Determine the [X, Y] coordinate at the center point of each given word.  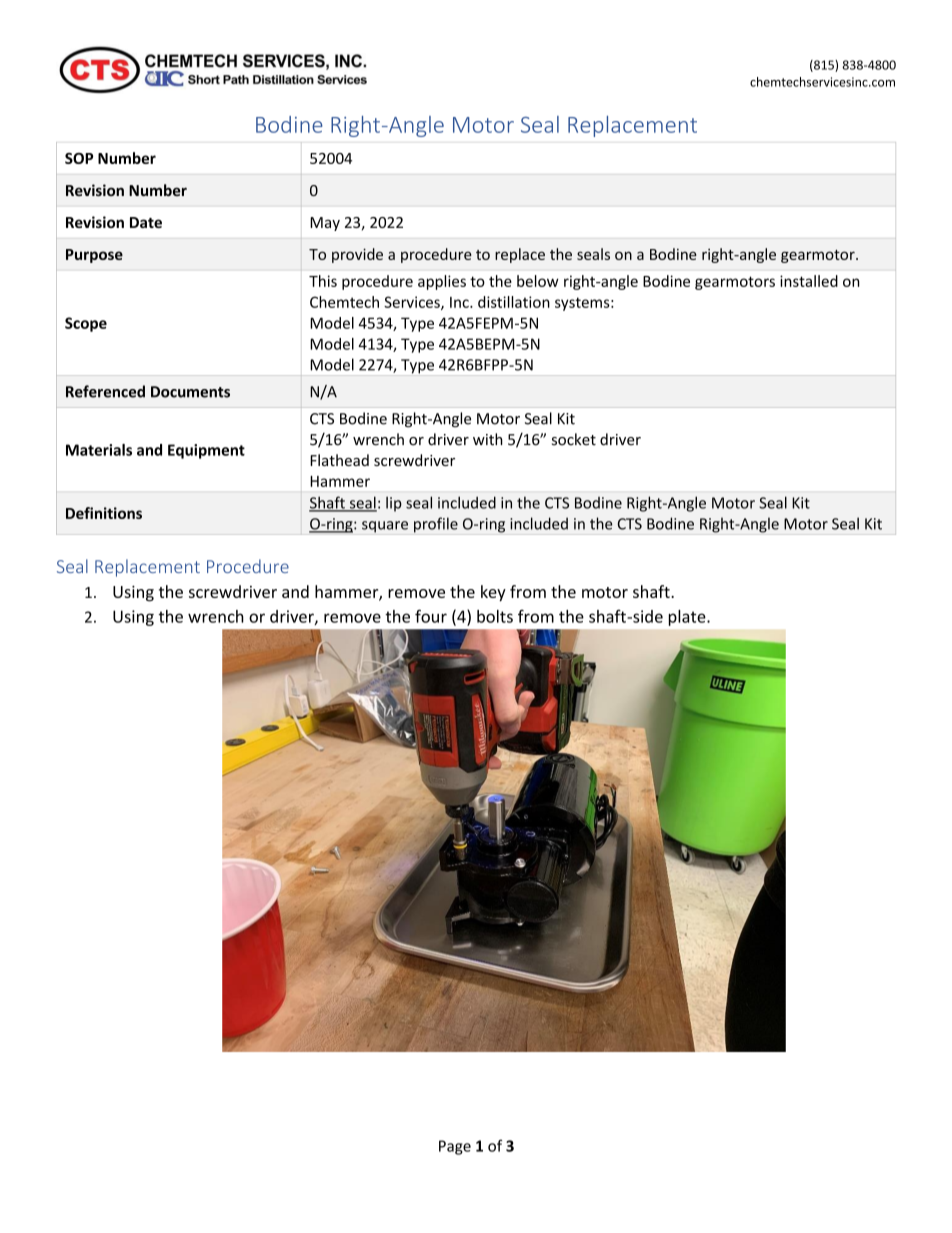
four [431, 616]
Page [455, 1147]
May [325, 224]
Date [146, 222]
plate [688, 618]
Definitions [104, 513]
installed [809, 281]
